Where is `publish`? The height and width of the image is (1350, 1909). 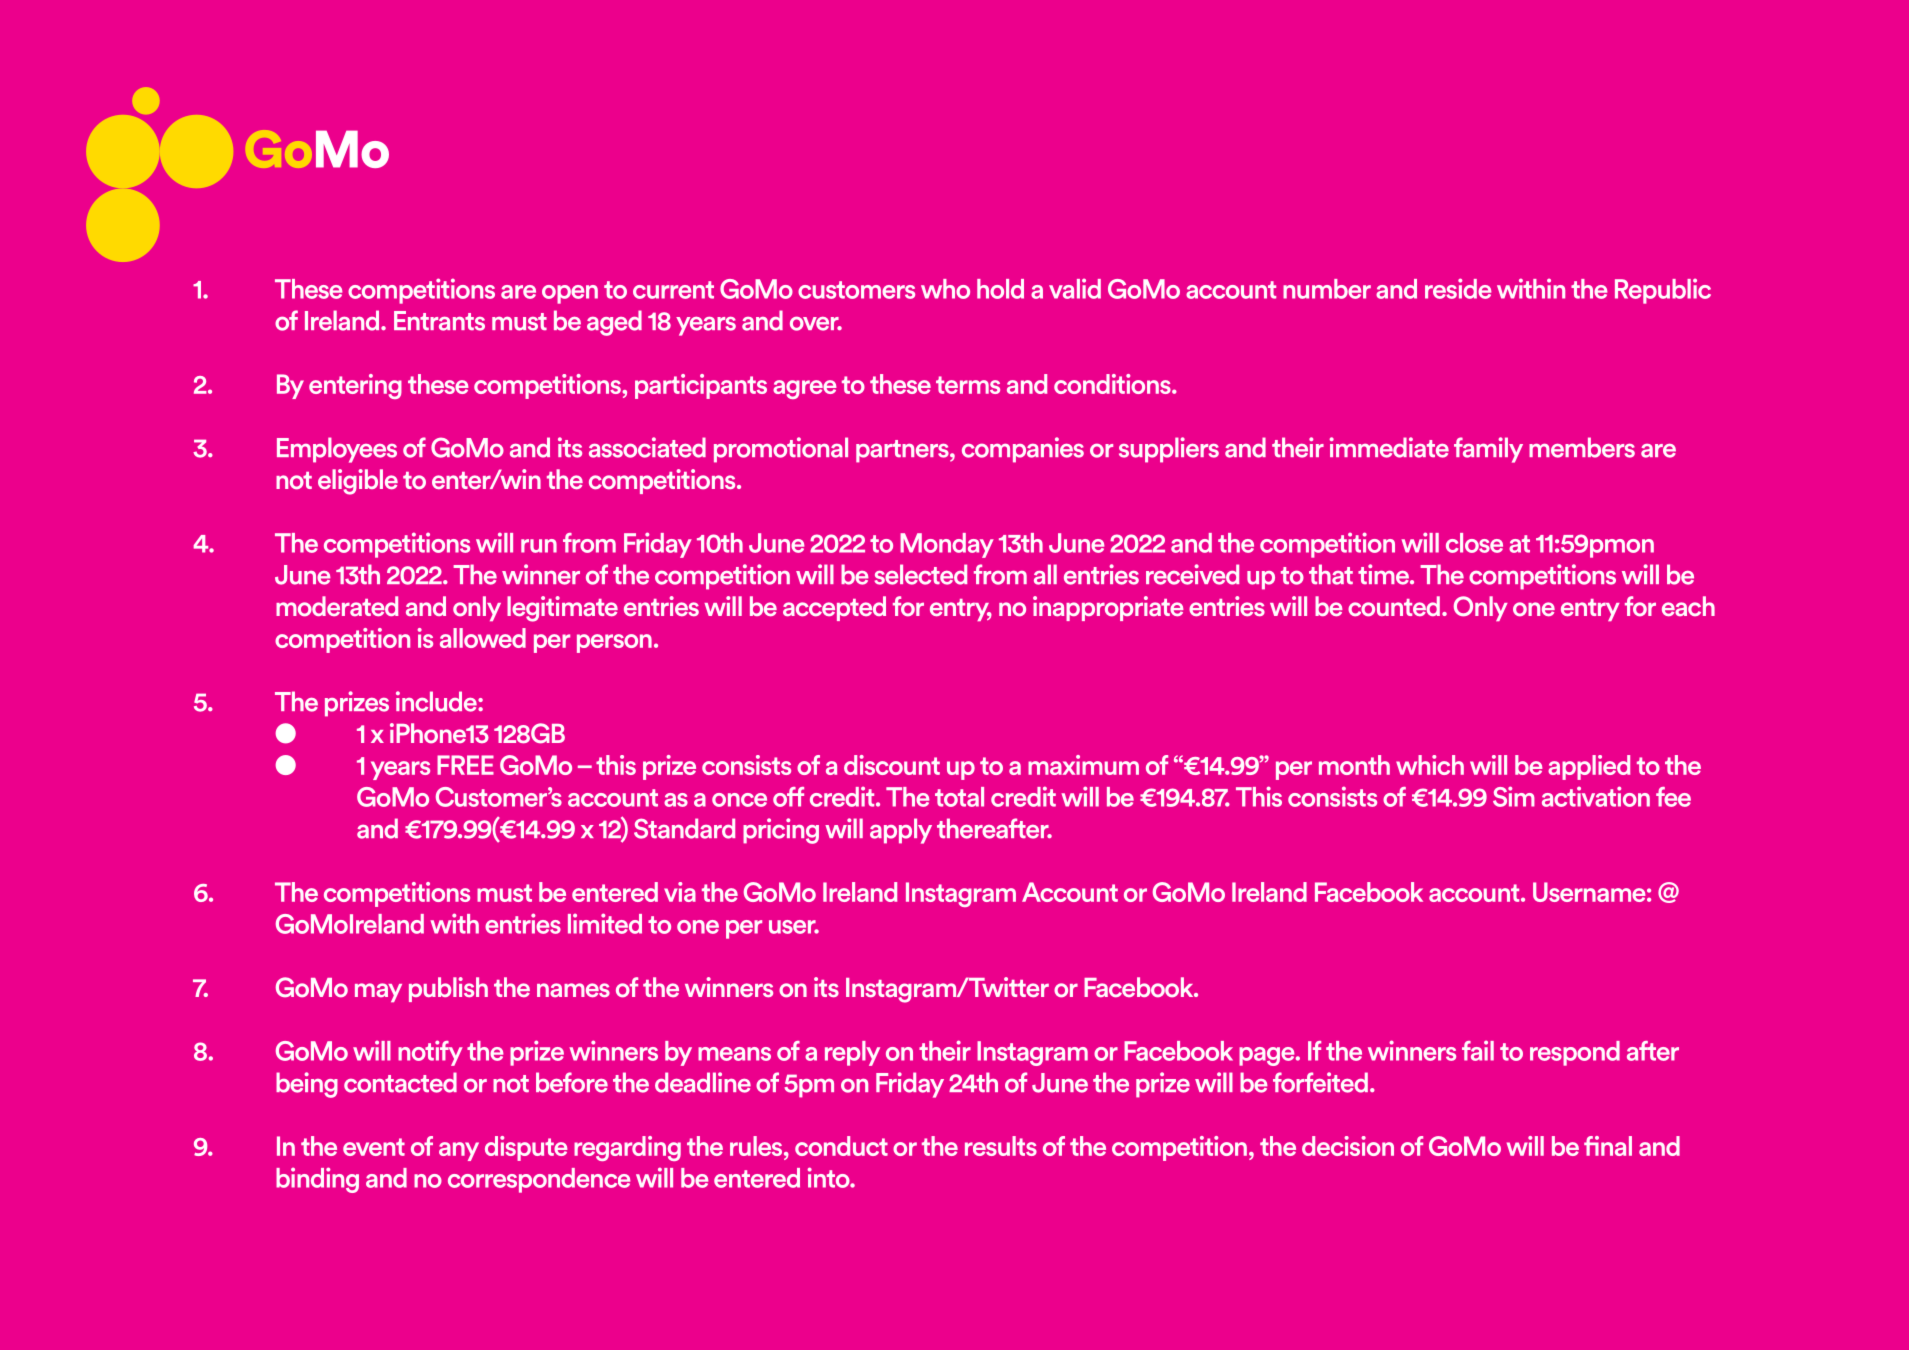
publish is located at coordinates (448, 989).
